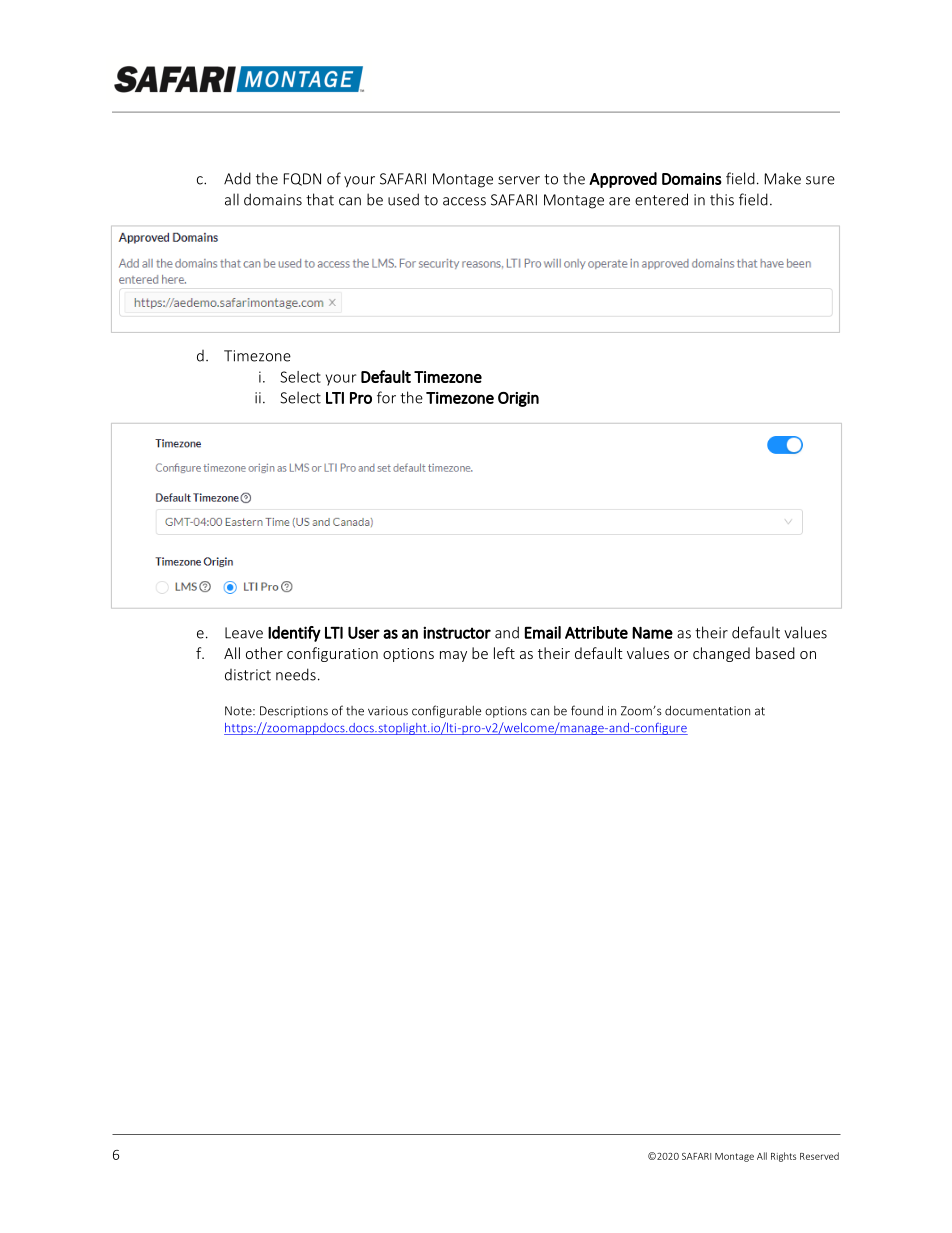 Image resolution: width=952 pixels, height=1233 pixels. Describe the element at coordinates (819, 1156) in the screenshot. I see `Reserved` at that location.
